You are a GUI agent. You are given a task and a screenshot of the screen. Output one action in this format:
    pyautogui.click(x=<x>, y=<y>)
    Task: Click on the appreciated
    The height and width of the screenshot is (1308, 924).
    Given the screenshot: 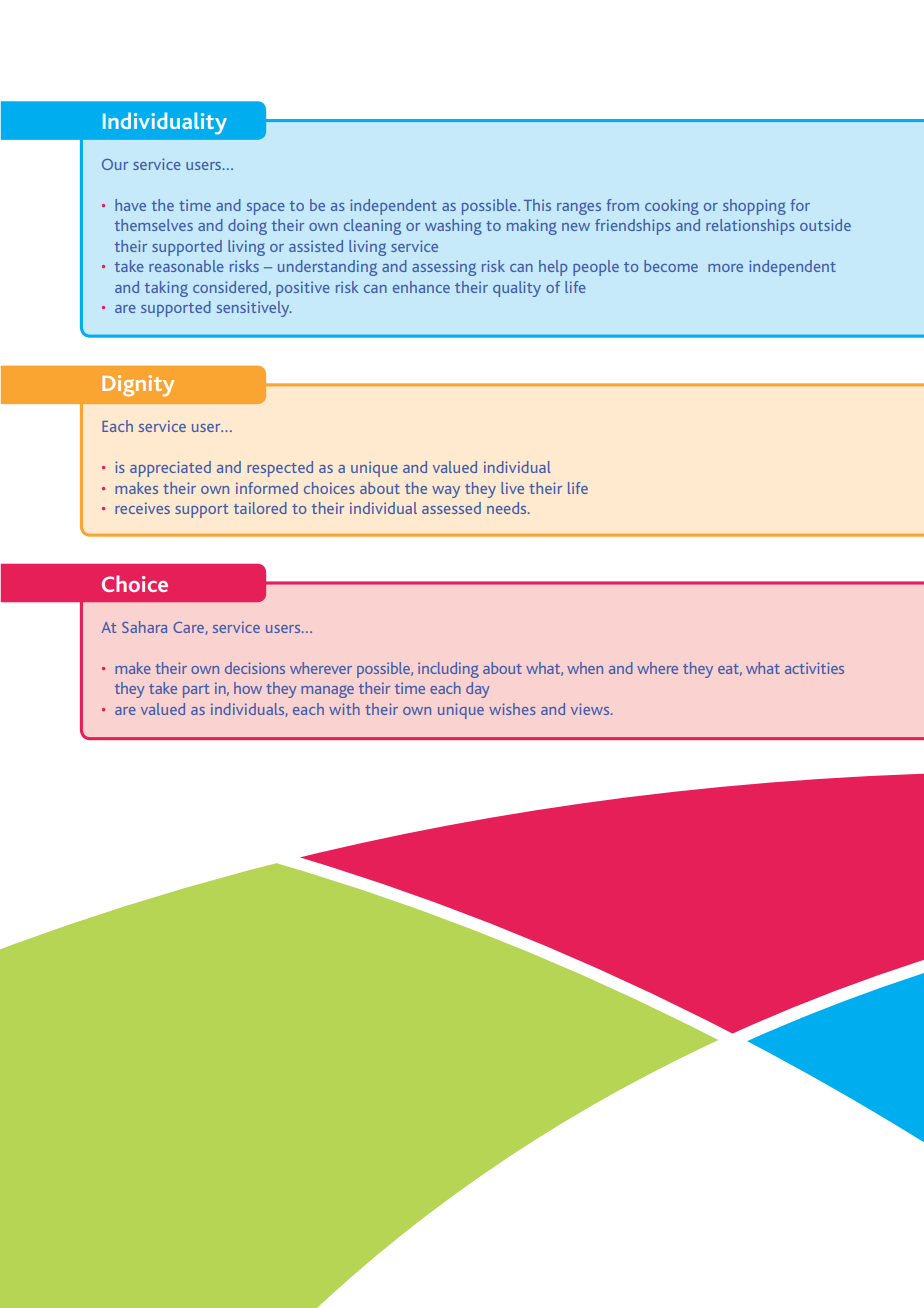 What is the action you would take?
    pyautogui.click(x=170, y=469)
